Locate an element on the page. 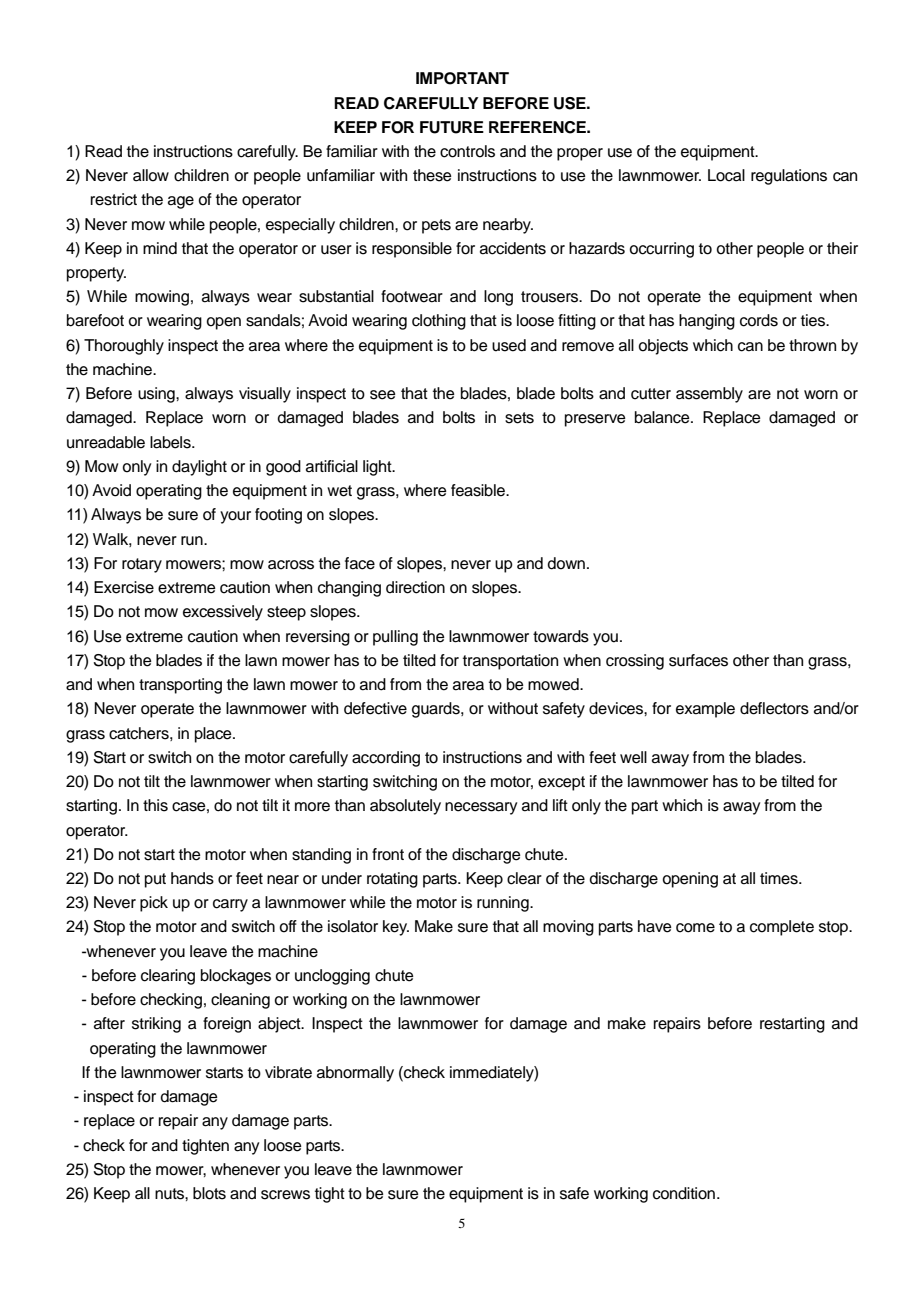 This page has height=1308, width=924. using is located at coordinates (157, 395).
